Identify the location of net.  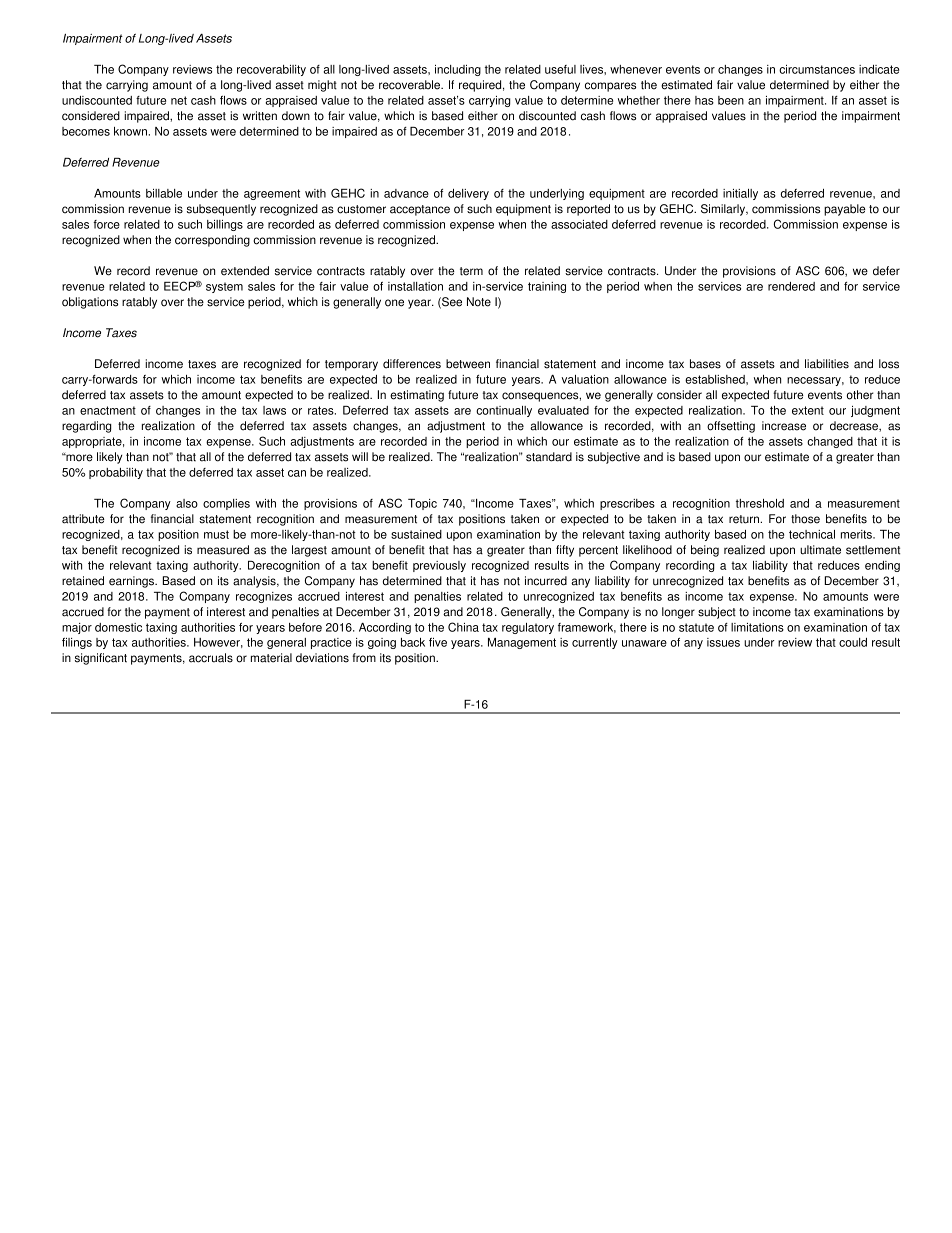
(179, 100).
